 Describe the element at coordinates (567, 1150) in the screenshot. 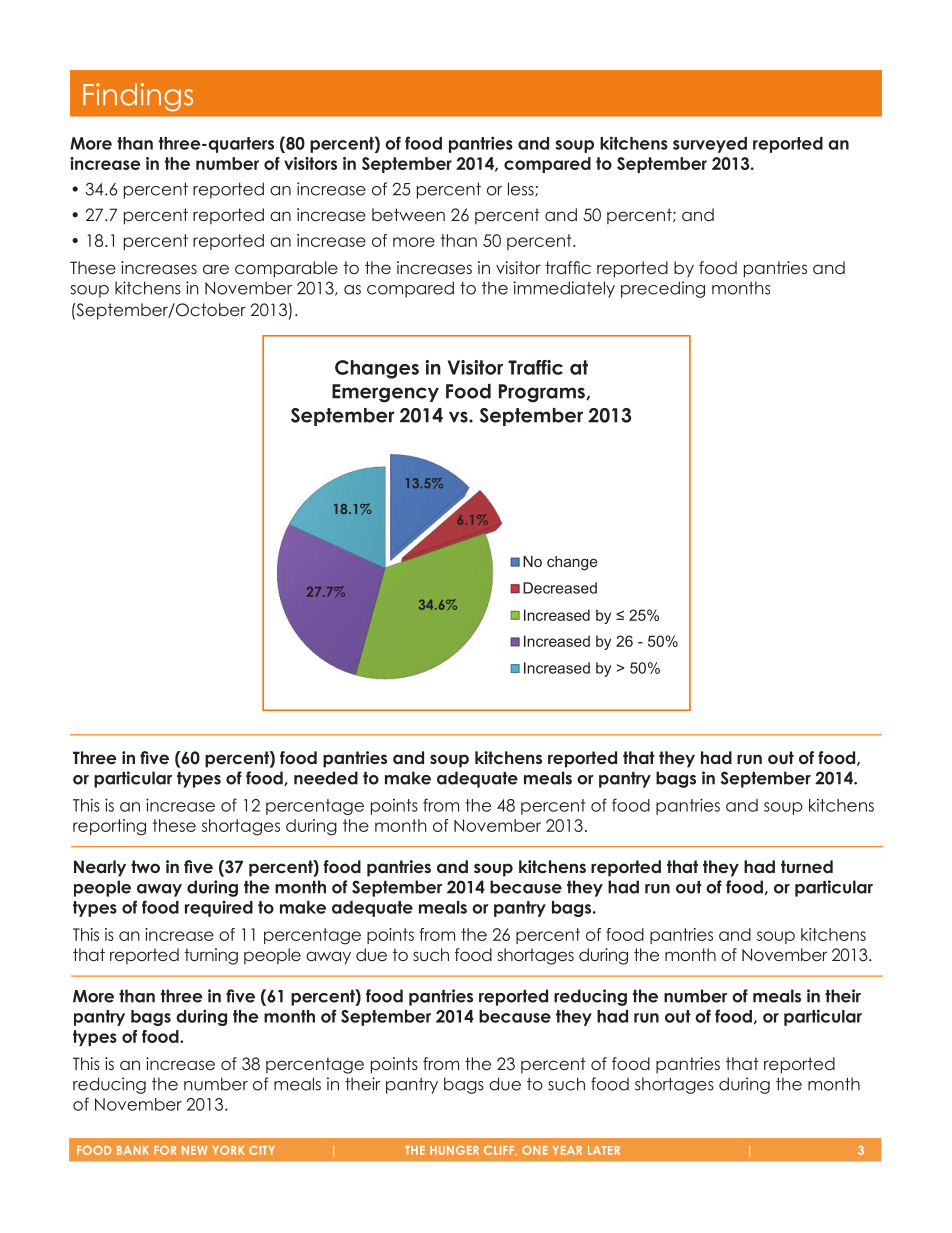

I see `YEAR` at that location.
